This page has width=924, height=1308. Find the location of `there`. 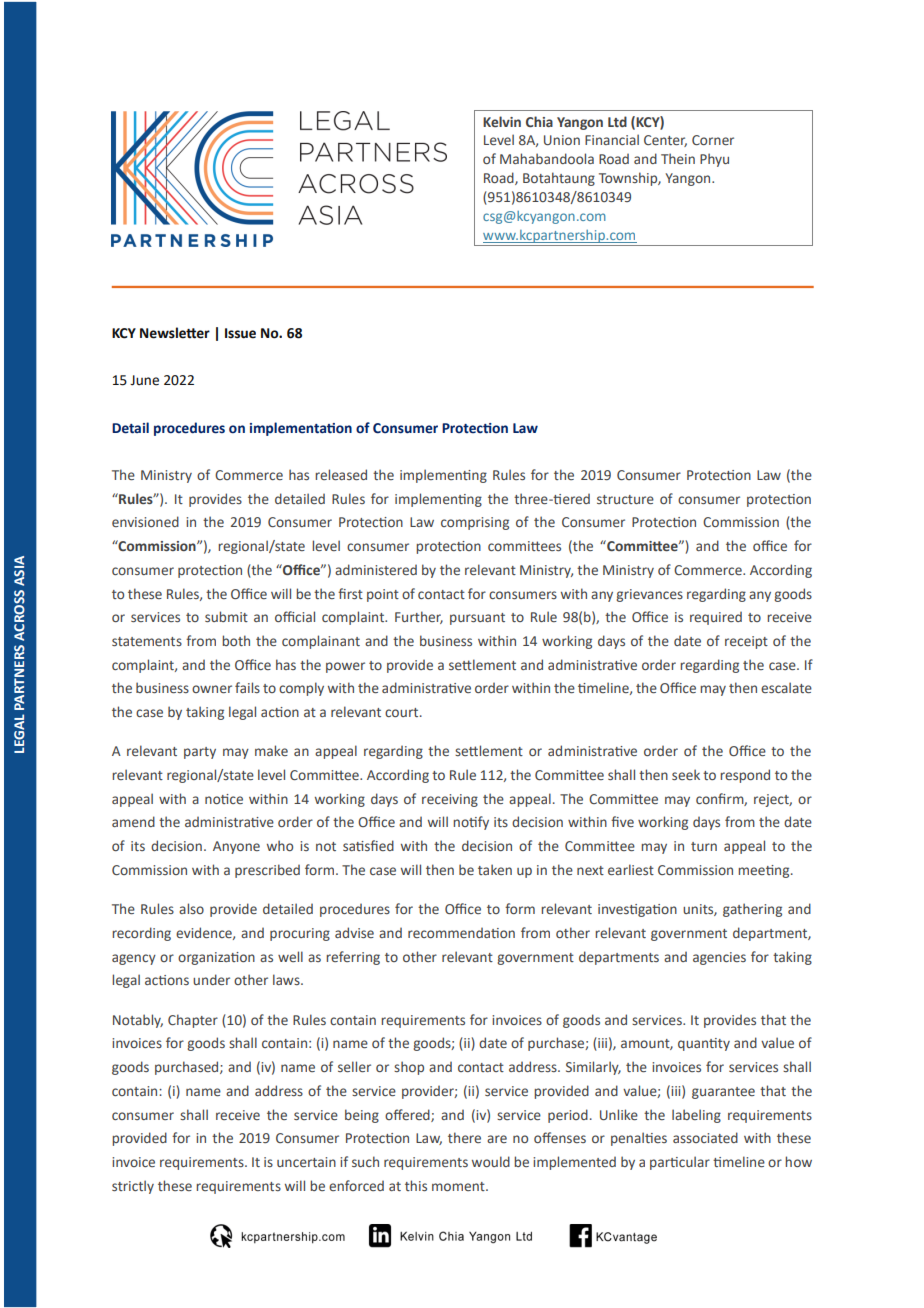

there is located at coordinates (464, 1137).
